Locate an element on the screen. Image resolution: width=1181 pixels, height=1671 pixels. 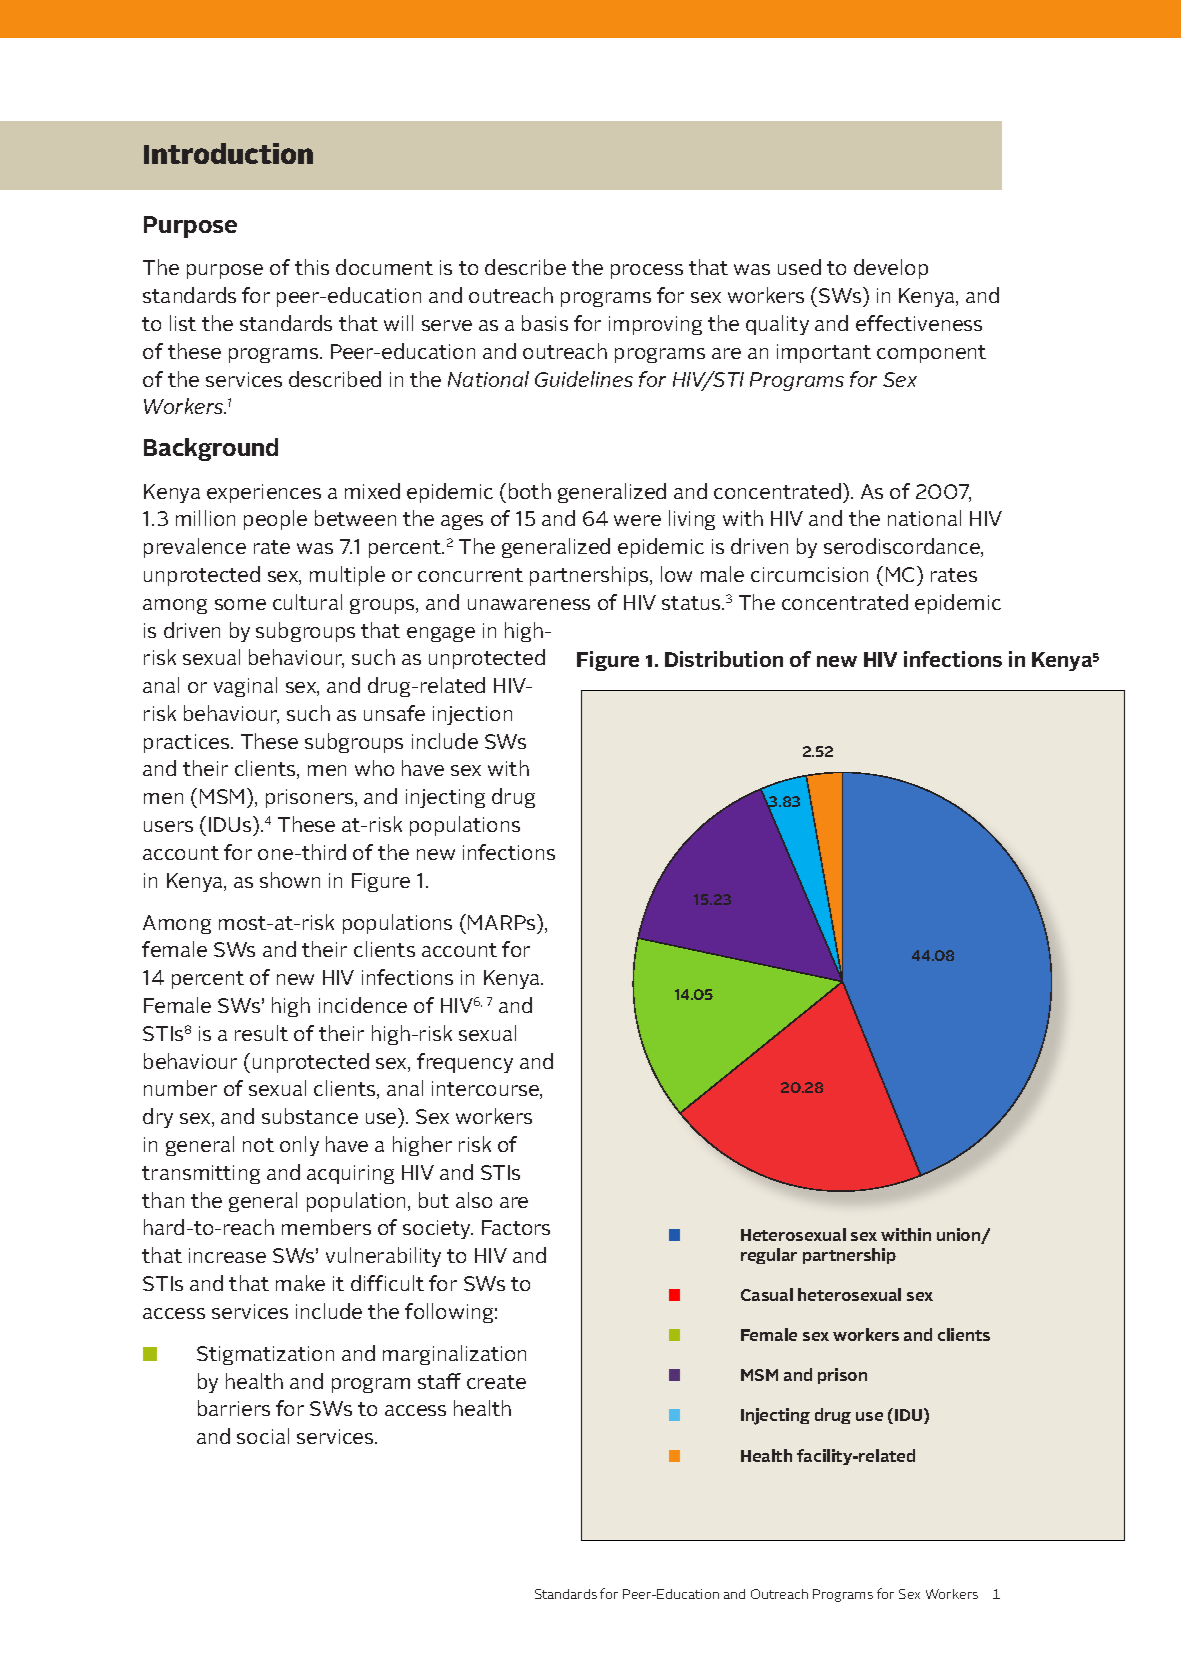
frequency is located at coordinates (465, 1063).
